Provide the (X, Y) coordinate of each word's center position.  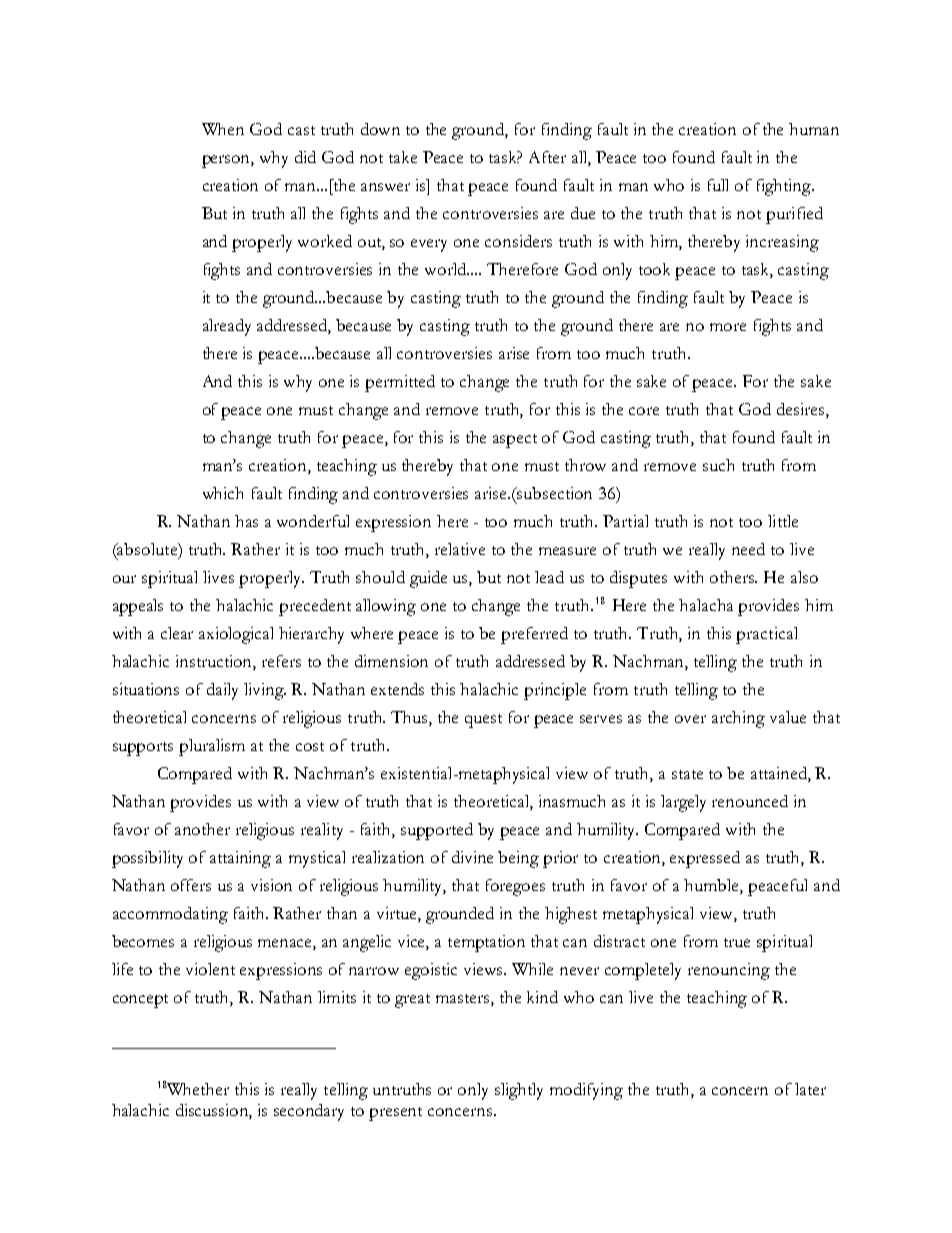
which (223, 493)
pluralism (212, 747)
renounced (750, 801)
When (223, 129)
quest (483, 721)
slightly (519, 1091)
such (718, 465)
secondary (309, 1112)
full (718, 185)
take (403, 157)
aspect (515, 441)
